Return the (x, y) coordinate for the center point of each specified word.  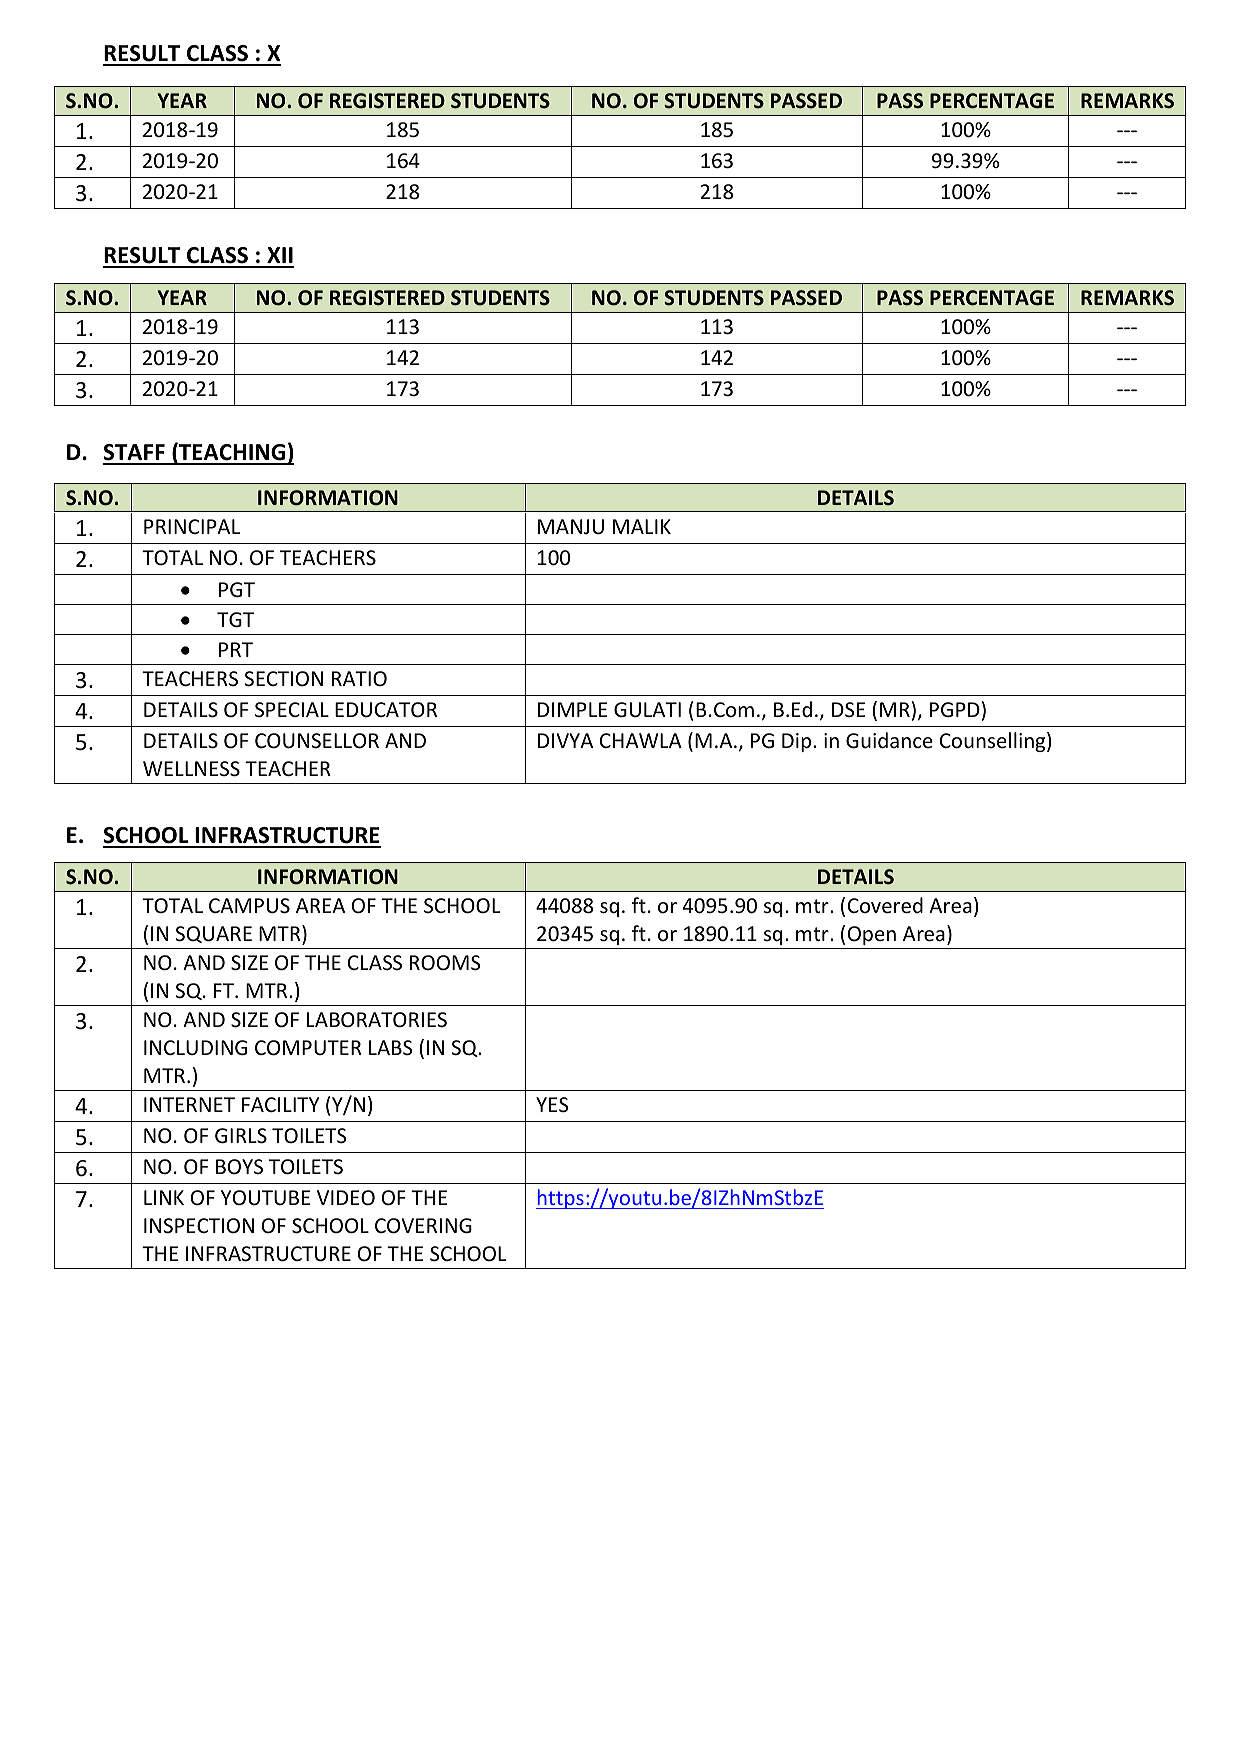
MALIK (642, 526)
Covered (885, 905)
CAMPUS (249, 906)
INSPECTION (199, 1225)
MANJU (571, 527)
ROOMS (445, 963)
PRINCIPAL (192, 526)
